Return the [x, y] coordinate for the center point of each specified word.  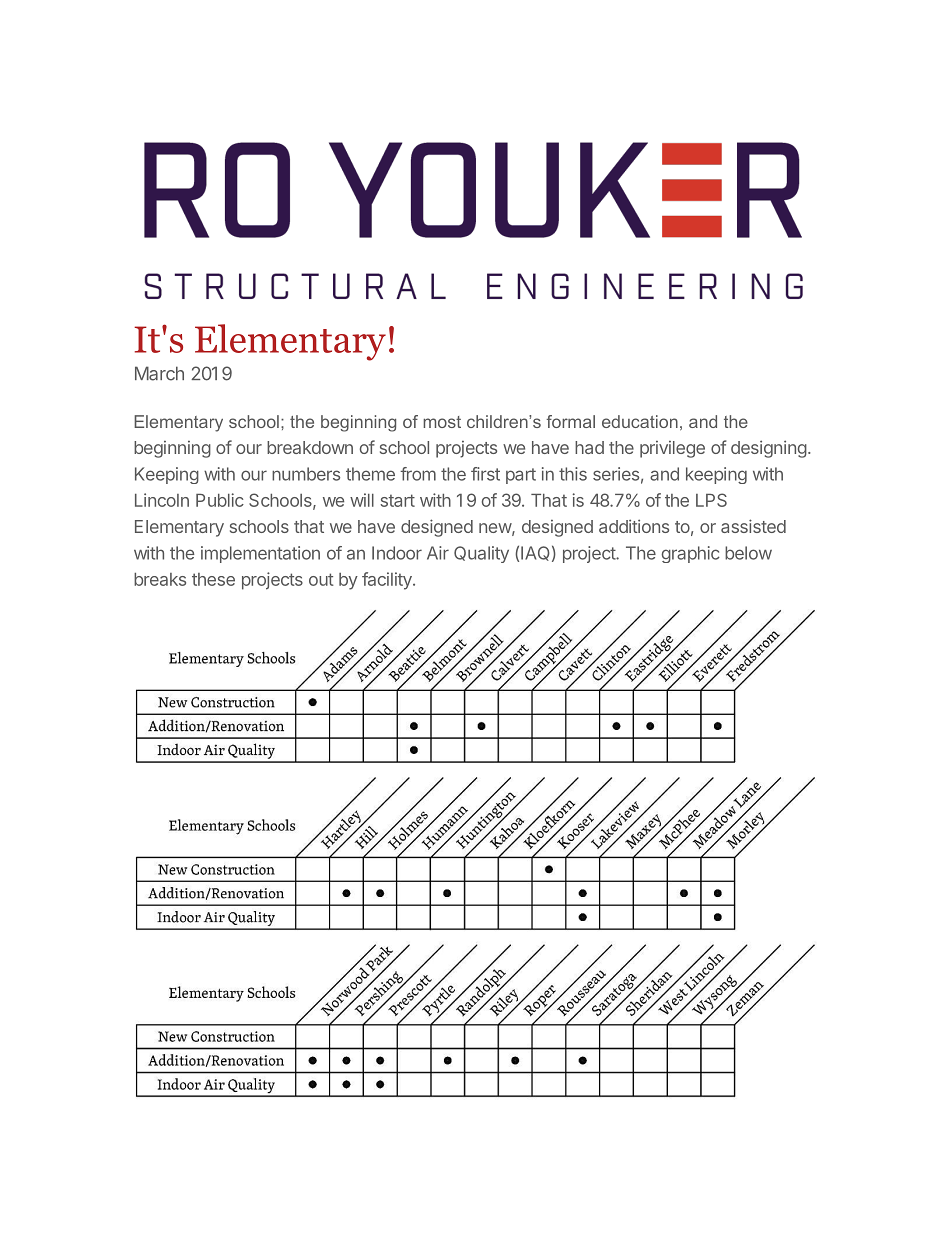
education [640, 421]
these [213, 579]
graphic [690, 554]
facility [388, 581]
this [573, 474]
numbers [306, 474]
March [159, 373]
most [442, 422]
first [485, 474]
